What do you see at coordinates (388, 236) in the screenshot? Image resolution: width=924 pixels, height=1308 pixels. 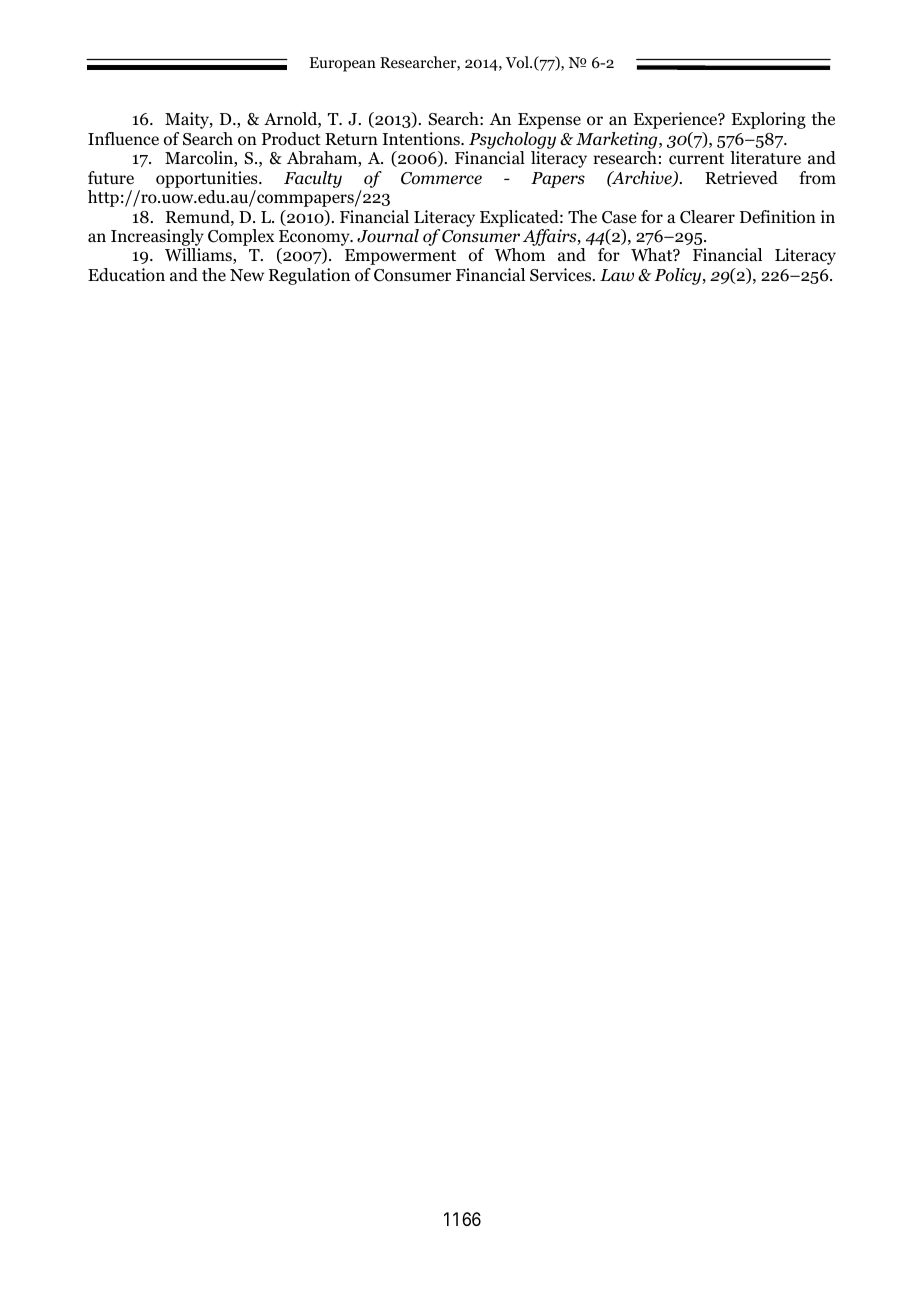 I see `Journal` at bounding box center [388, 236].
